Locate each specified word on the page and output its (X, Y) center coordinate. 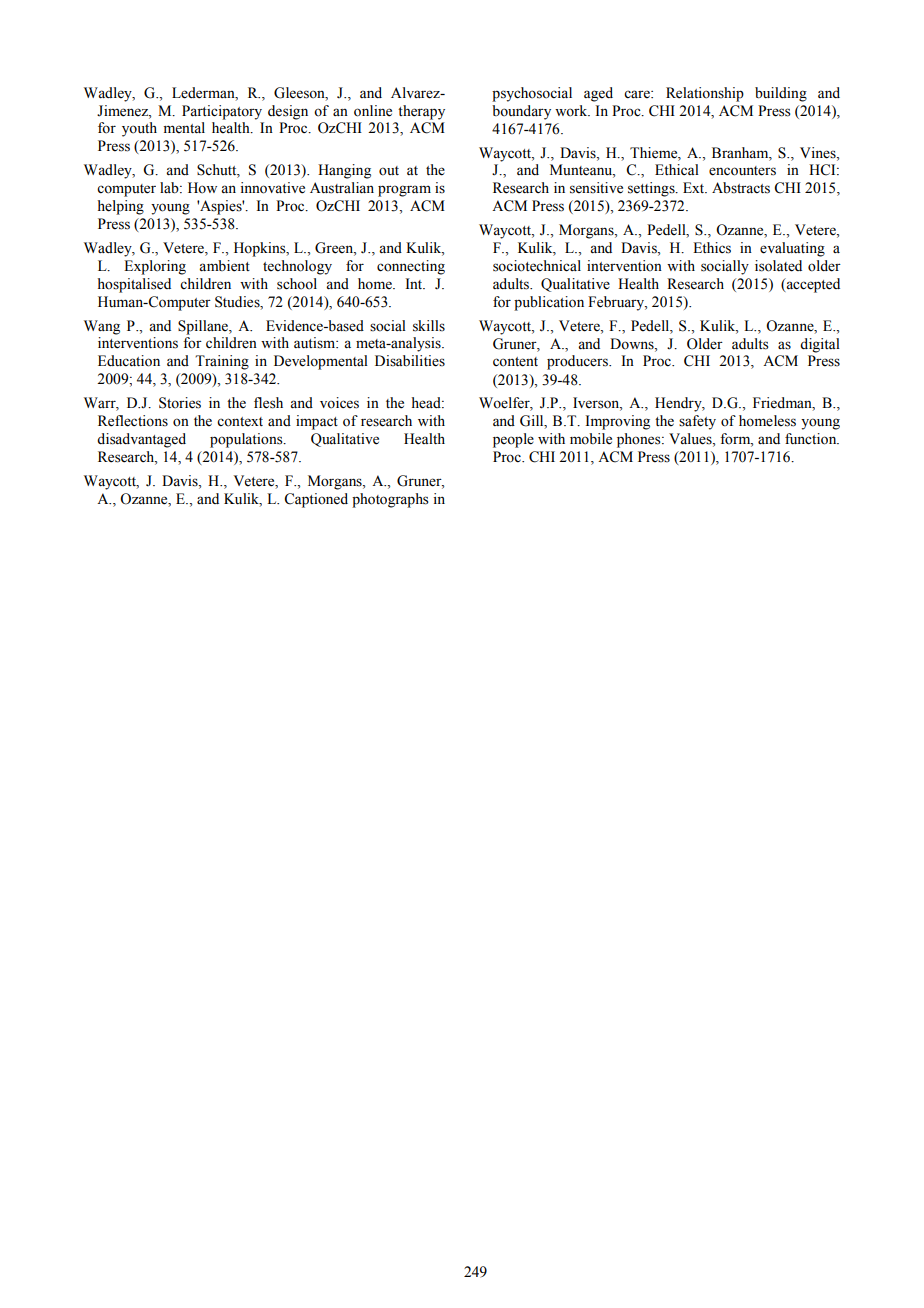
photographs (390, 500)
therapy (421, 112)
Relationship (705, 94)
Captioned (316, 500)
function (812, 439)
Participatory (222, 112)
